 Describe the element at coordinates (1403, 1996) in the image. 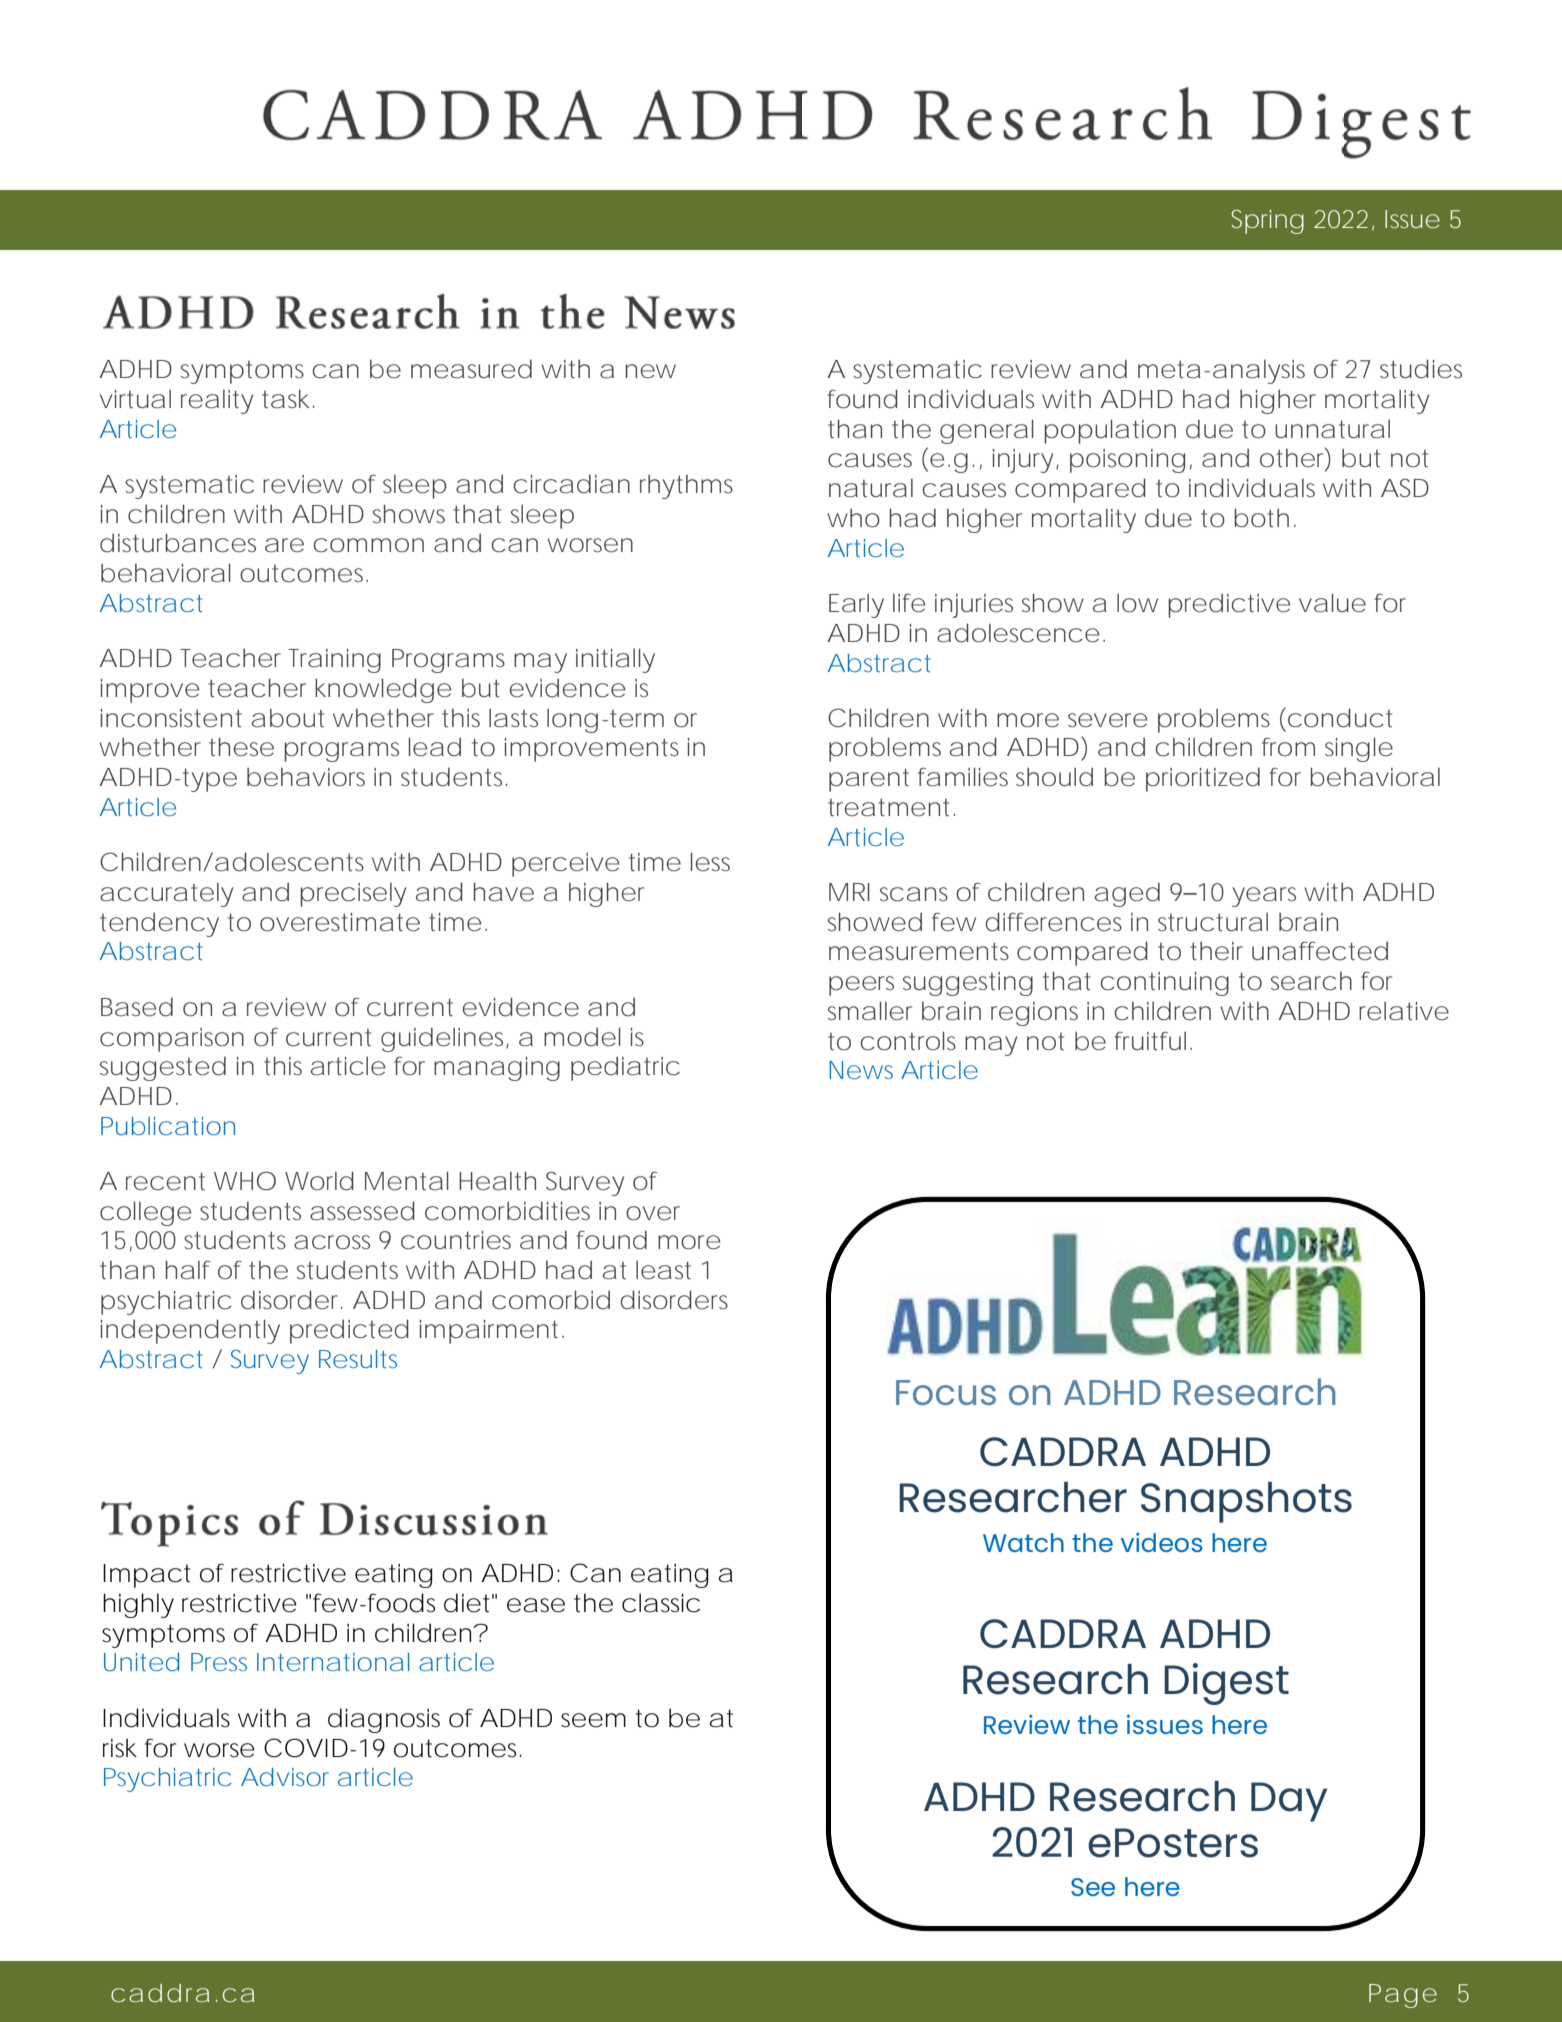

I see `Page` at that location.
